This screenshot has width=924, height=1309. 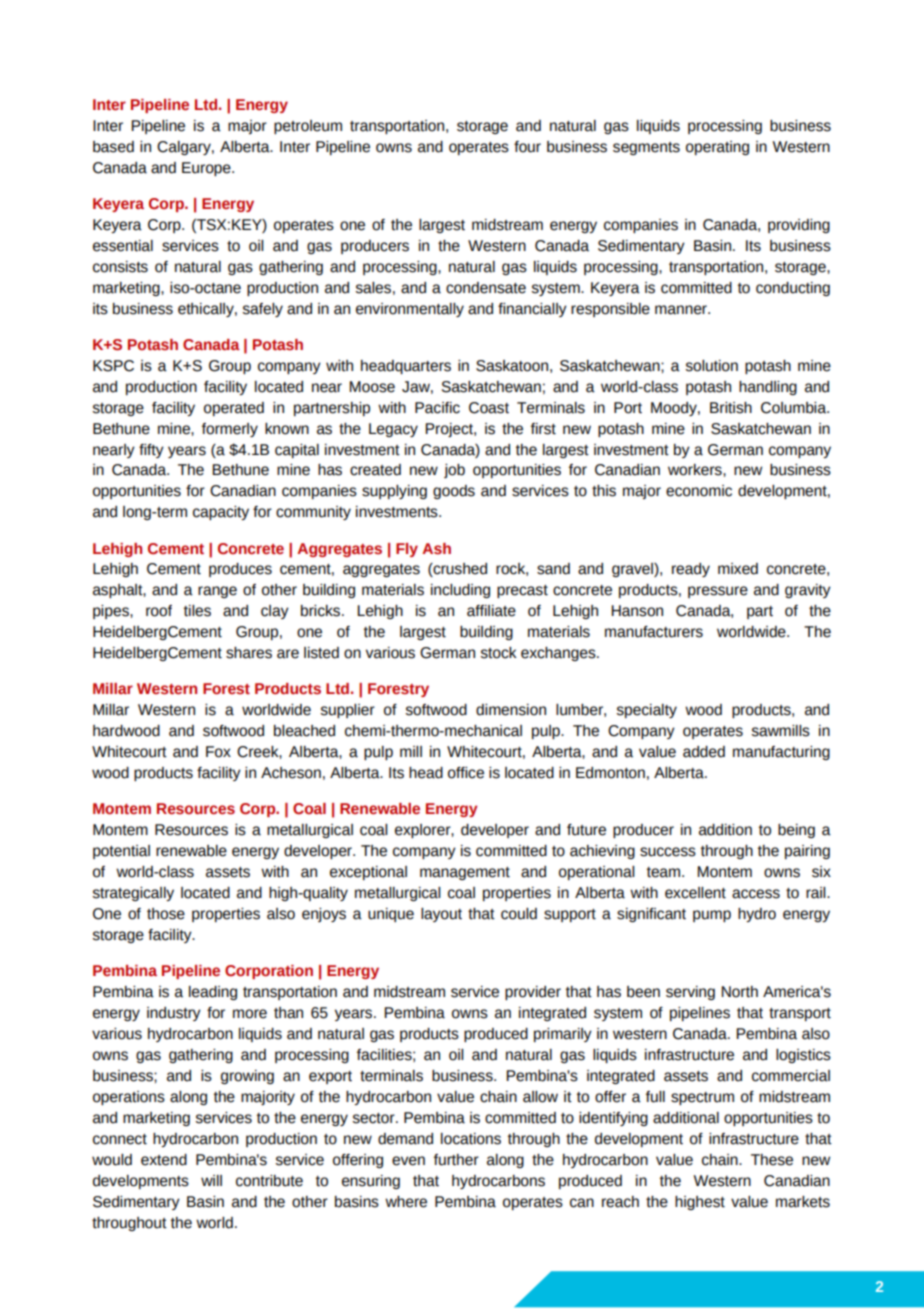 What do you see at coordinates (211, 1180) in the screenshot?
I see `will` at bounding box center [211, 1180].
